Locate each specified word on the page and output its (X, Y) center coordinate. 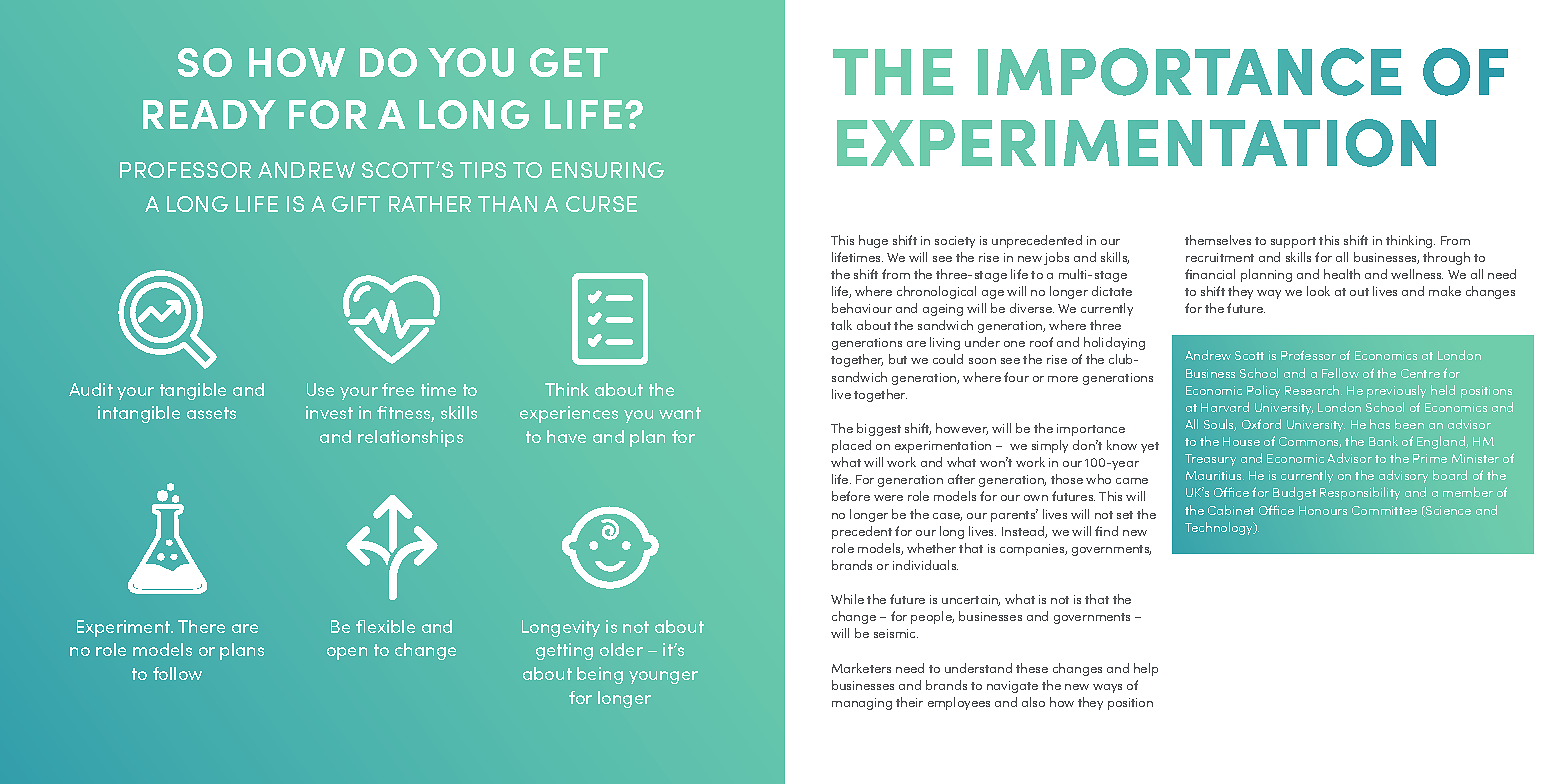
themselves (1218, 240)
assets (211, 413)
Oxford (1261, 424)
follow (177, 673)
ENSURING (608, 170)
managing (862, 704)
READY (209, 114)
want (680, 413)
